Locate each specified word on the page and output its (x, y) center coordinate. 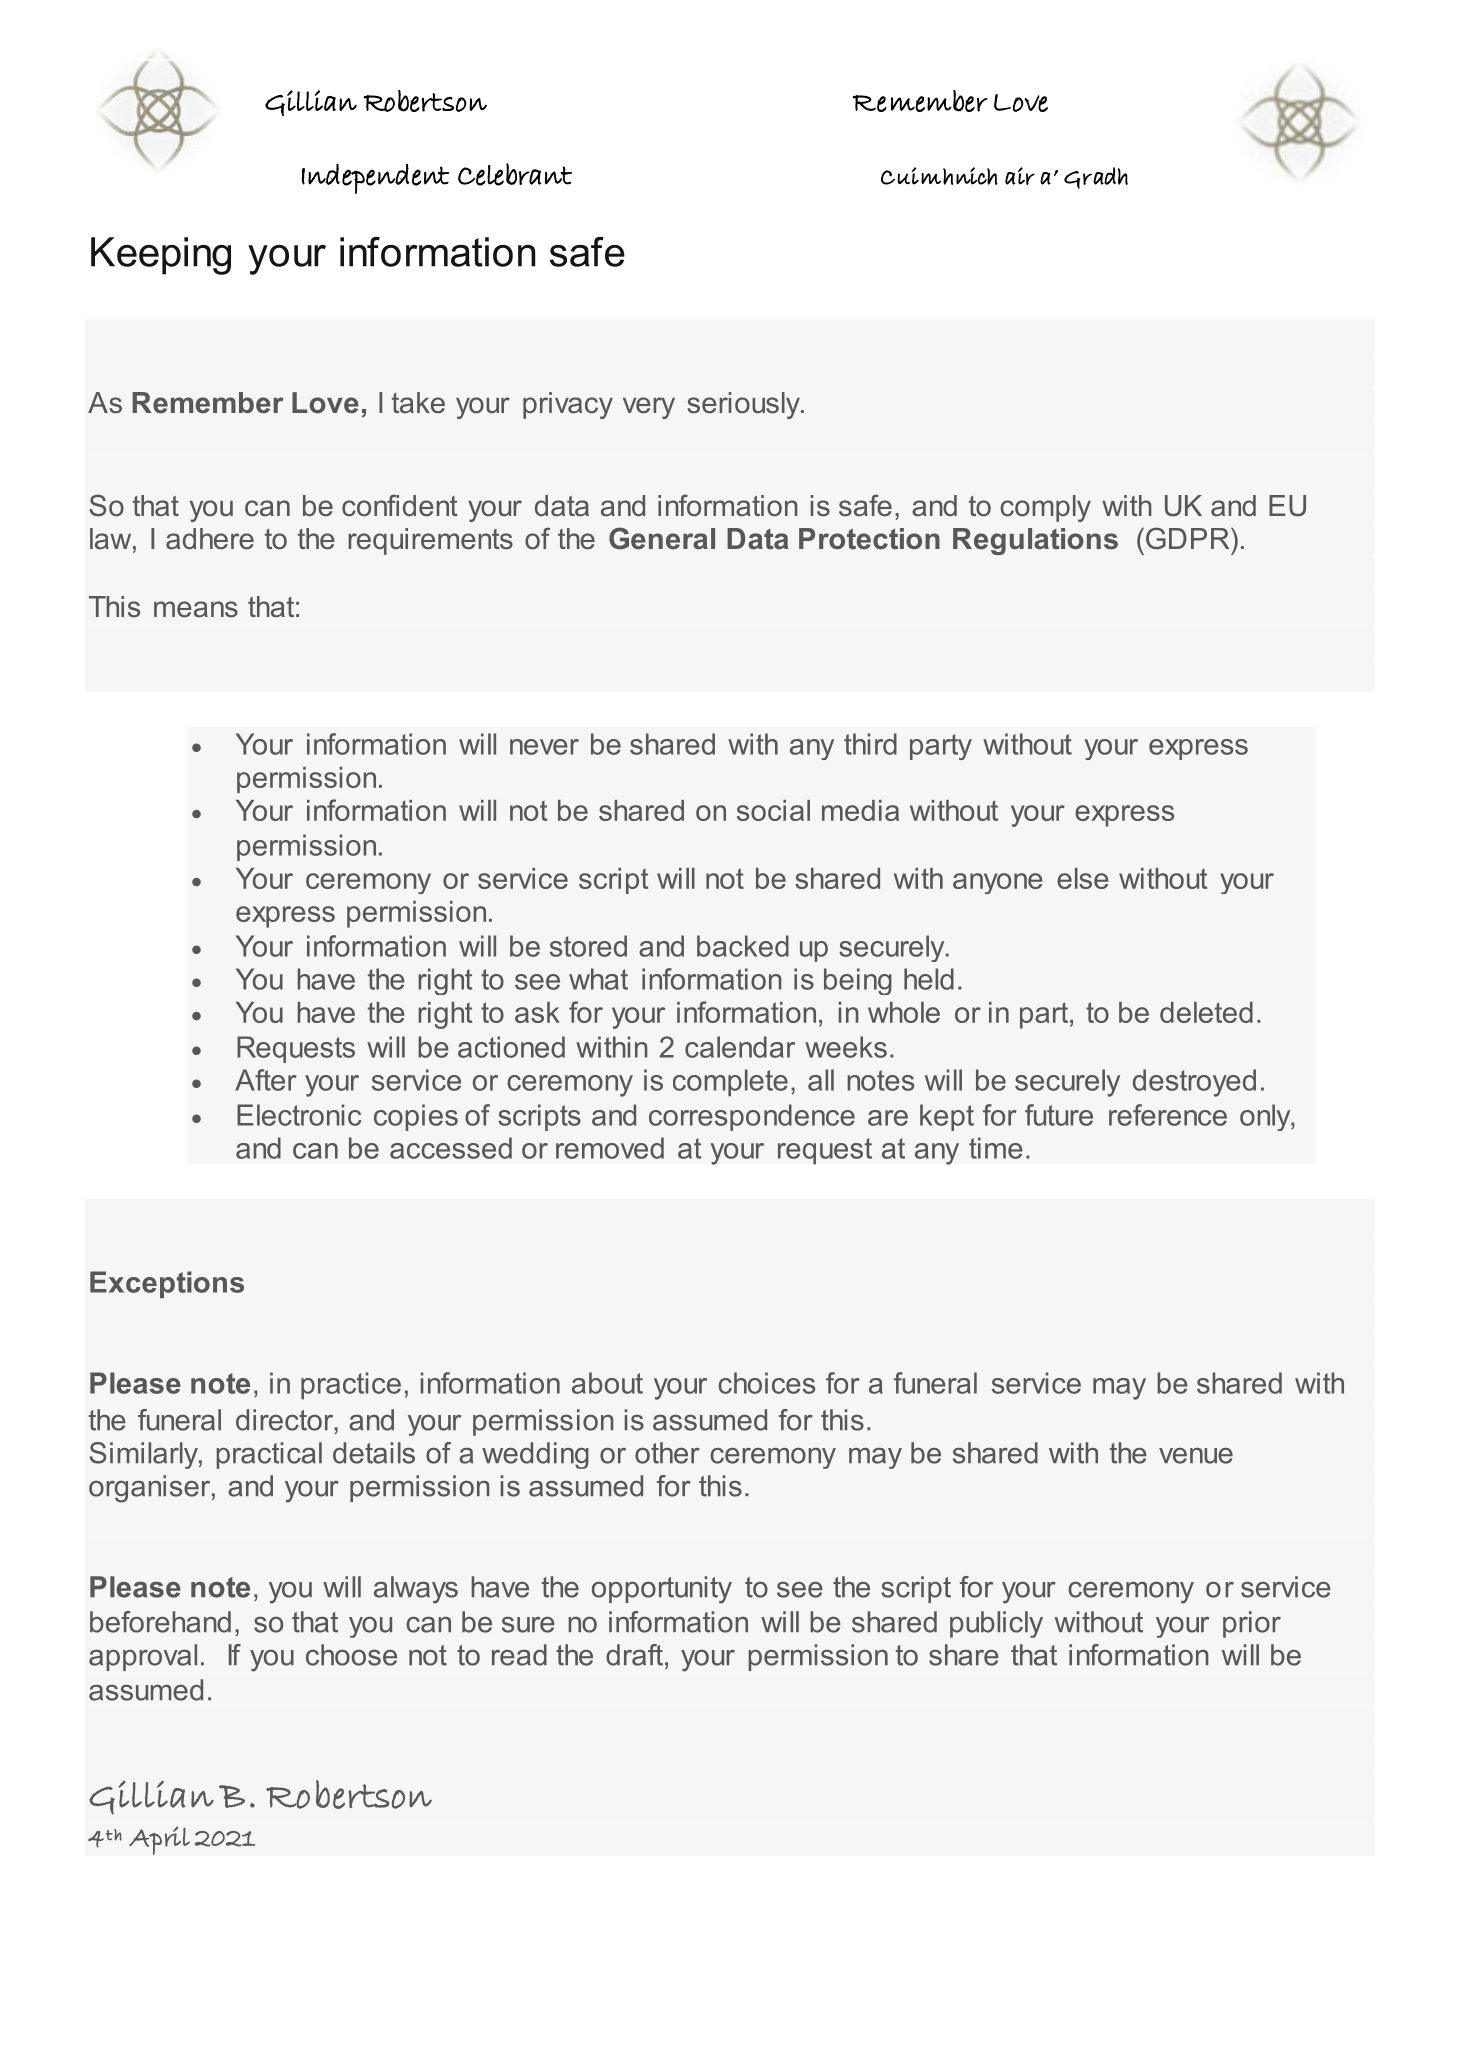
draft (634, 1655)
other (667, 1453)
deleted (1206, 1012)
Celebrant (515, 174)
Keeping (161, 256)
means (196, 609)
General (662, 538)
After (266, 1080)
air (1020, 176)
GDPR (1189, 538)
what (598, 979)
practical (269, 1455)
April (159, 1840)
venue (1196, 1456)
